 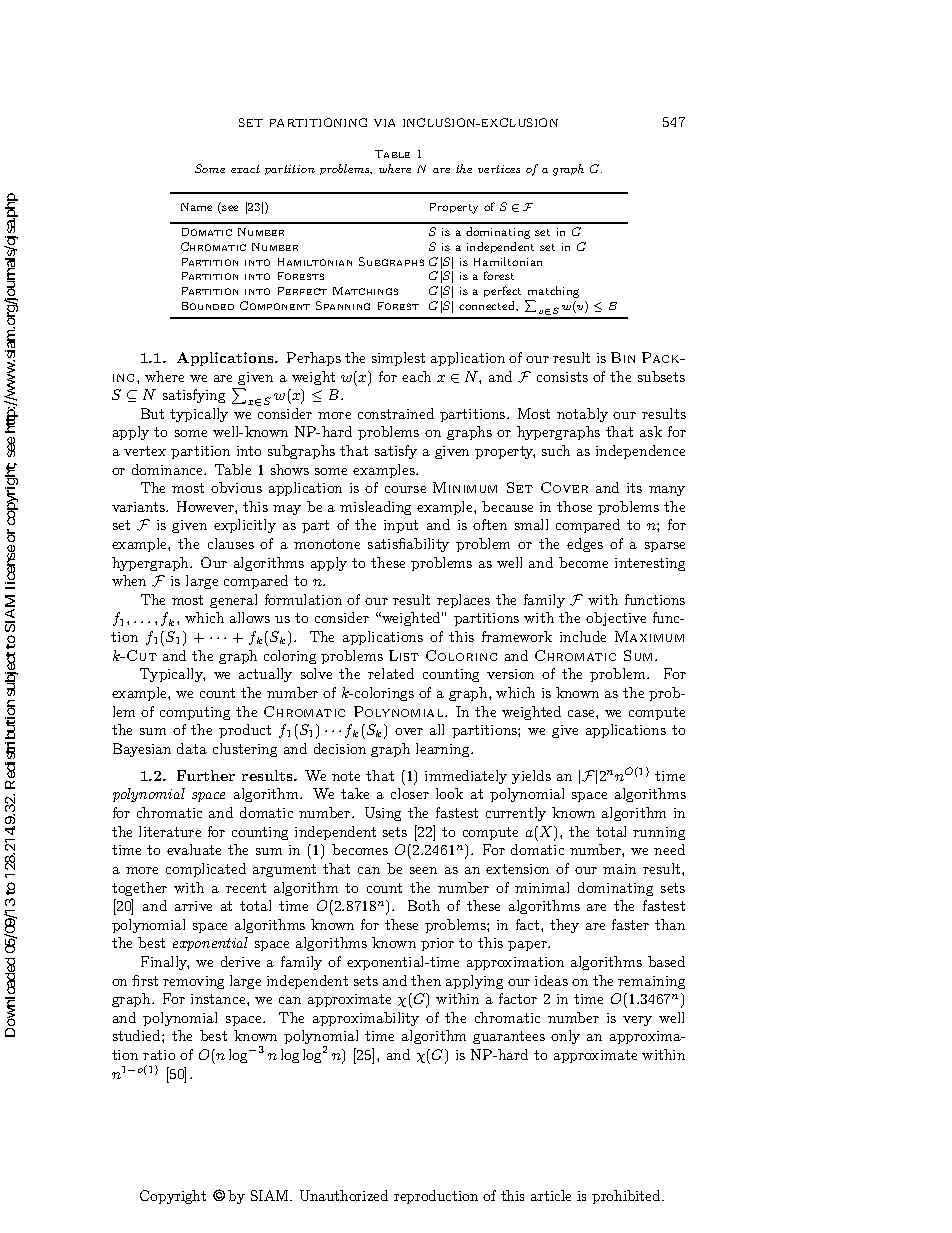 I want to click on notably, so click(x=582, y=415).
